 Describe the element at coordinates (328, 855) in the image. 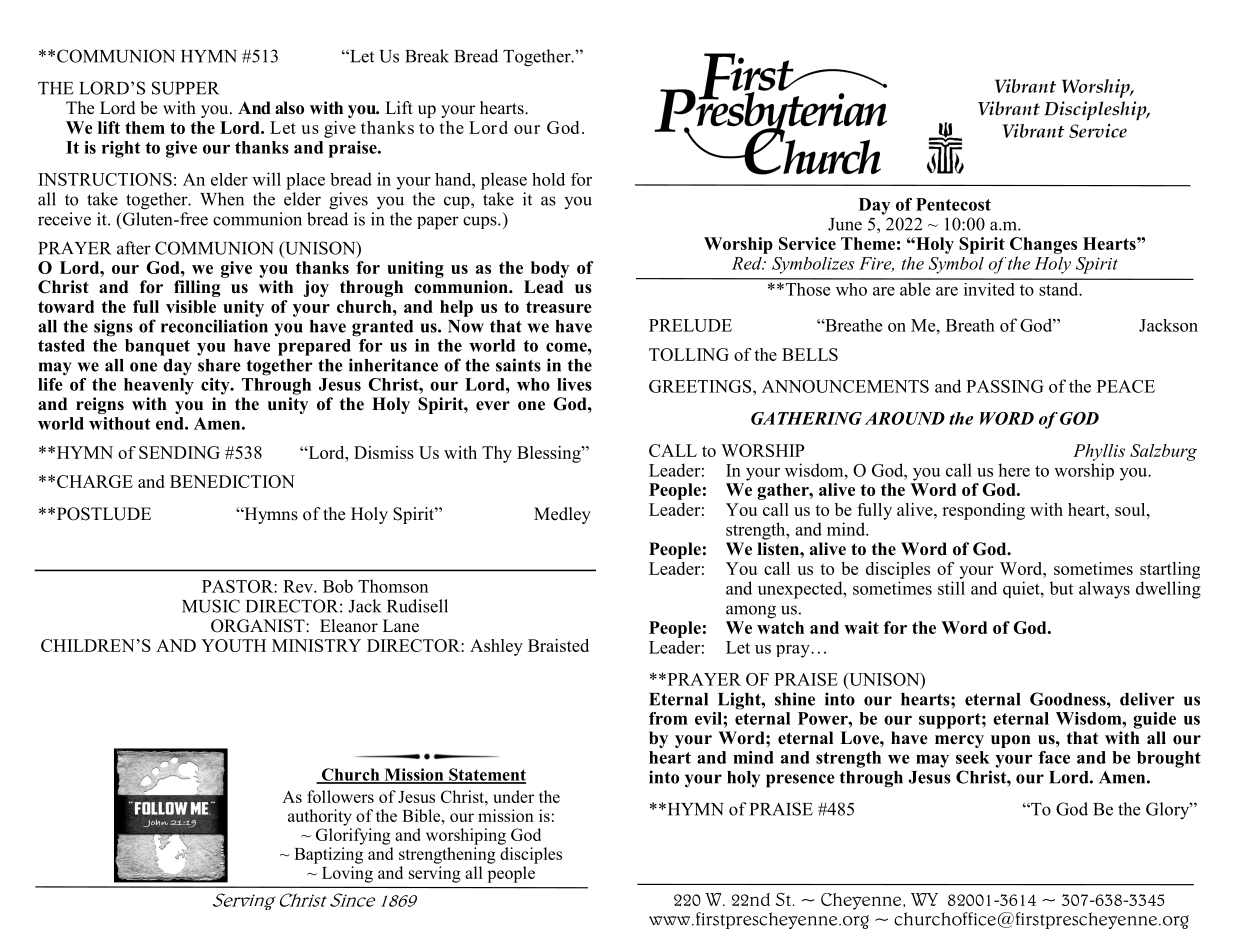

I see `Baptizing` at that location.
